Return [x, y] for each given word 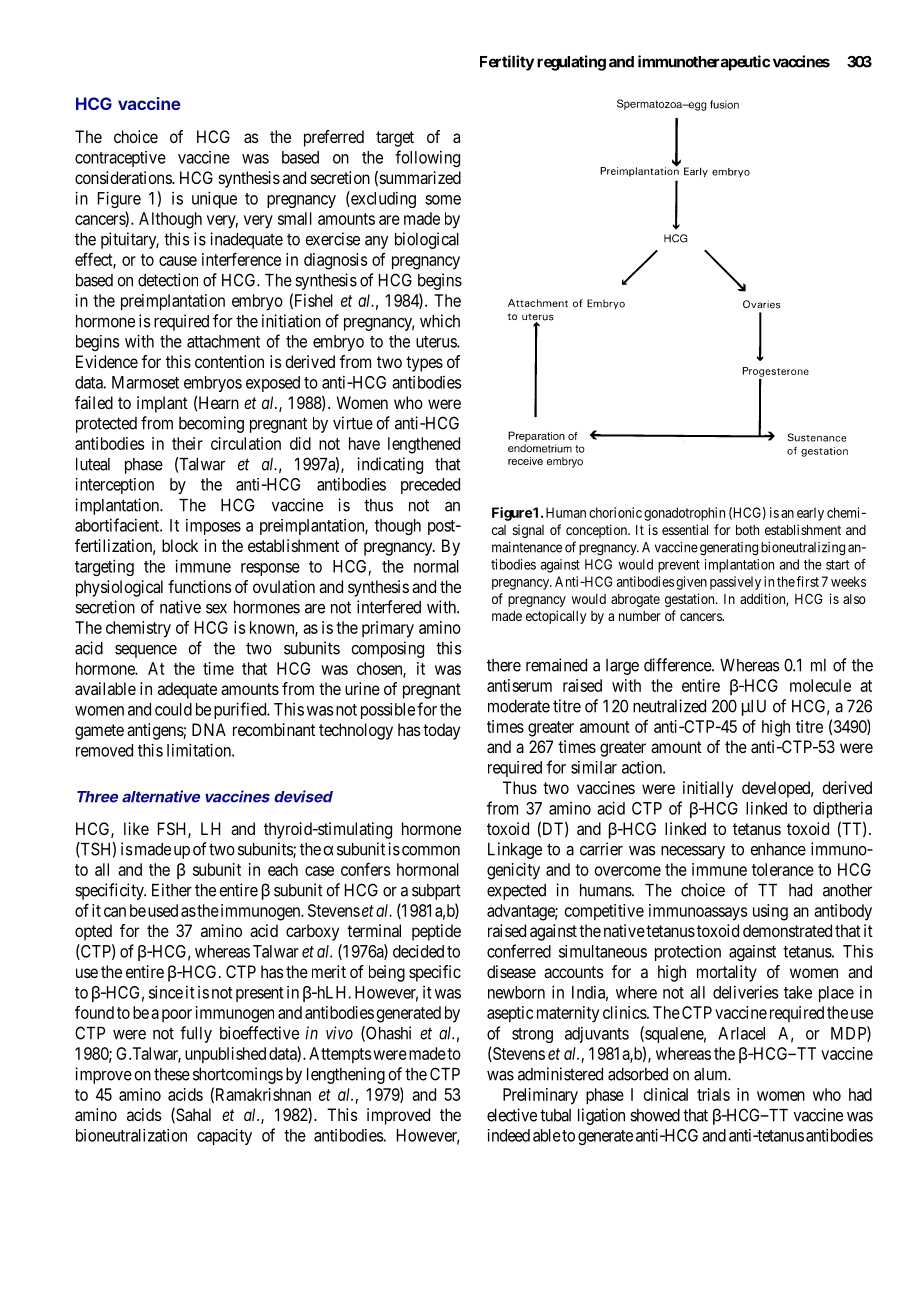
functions [200, 586]
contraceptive [120, 159]
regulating [571, 63]
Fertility [507, 63]
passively [735, 583]
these [172, 1074]
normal [436, 566]
